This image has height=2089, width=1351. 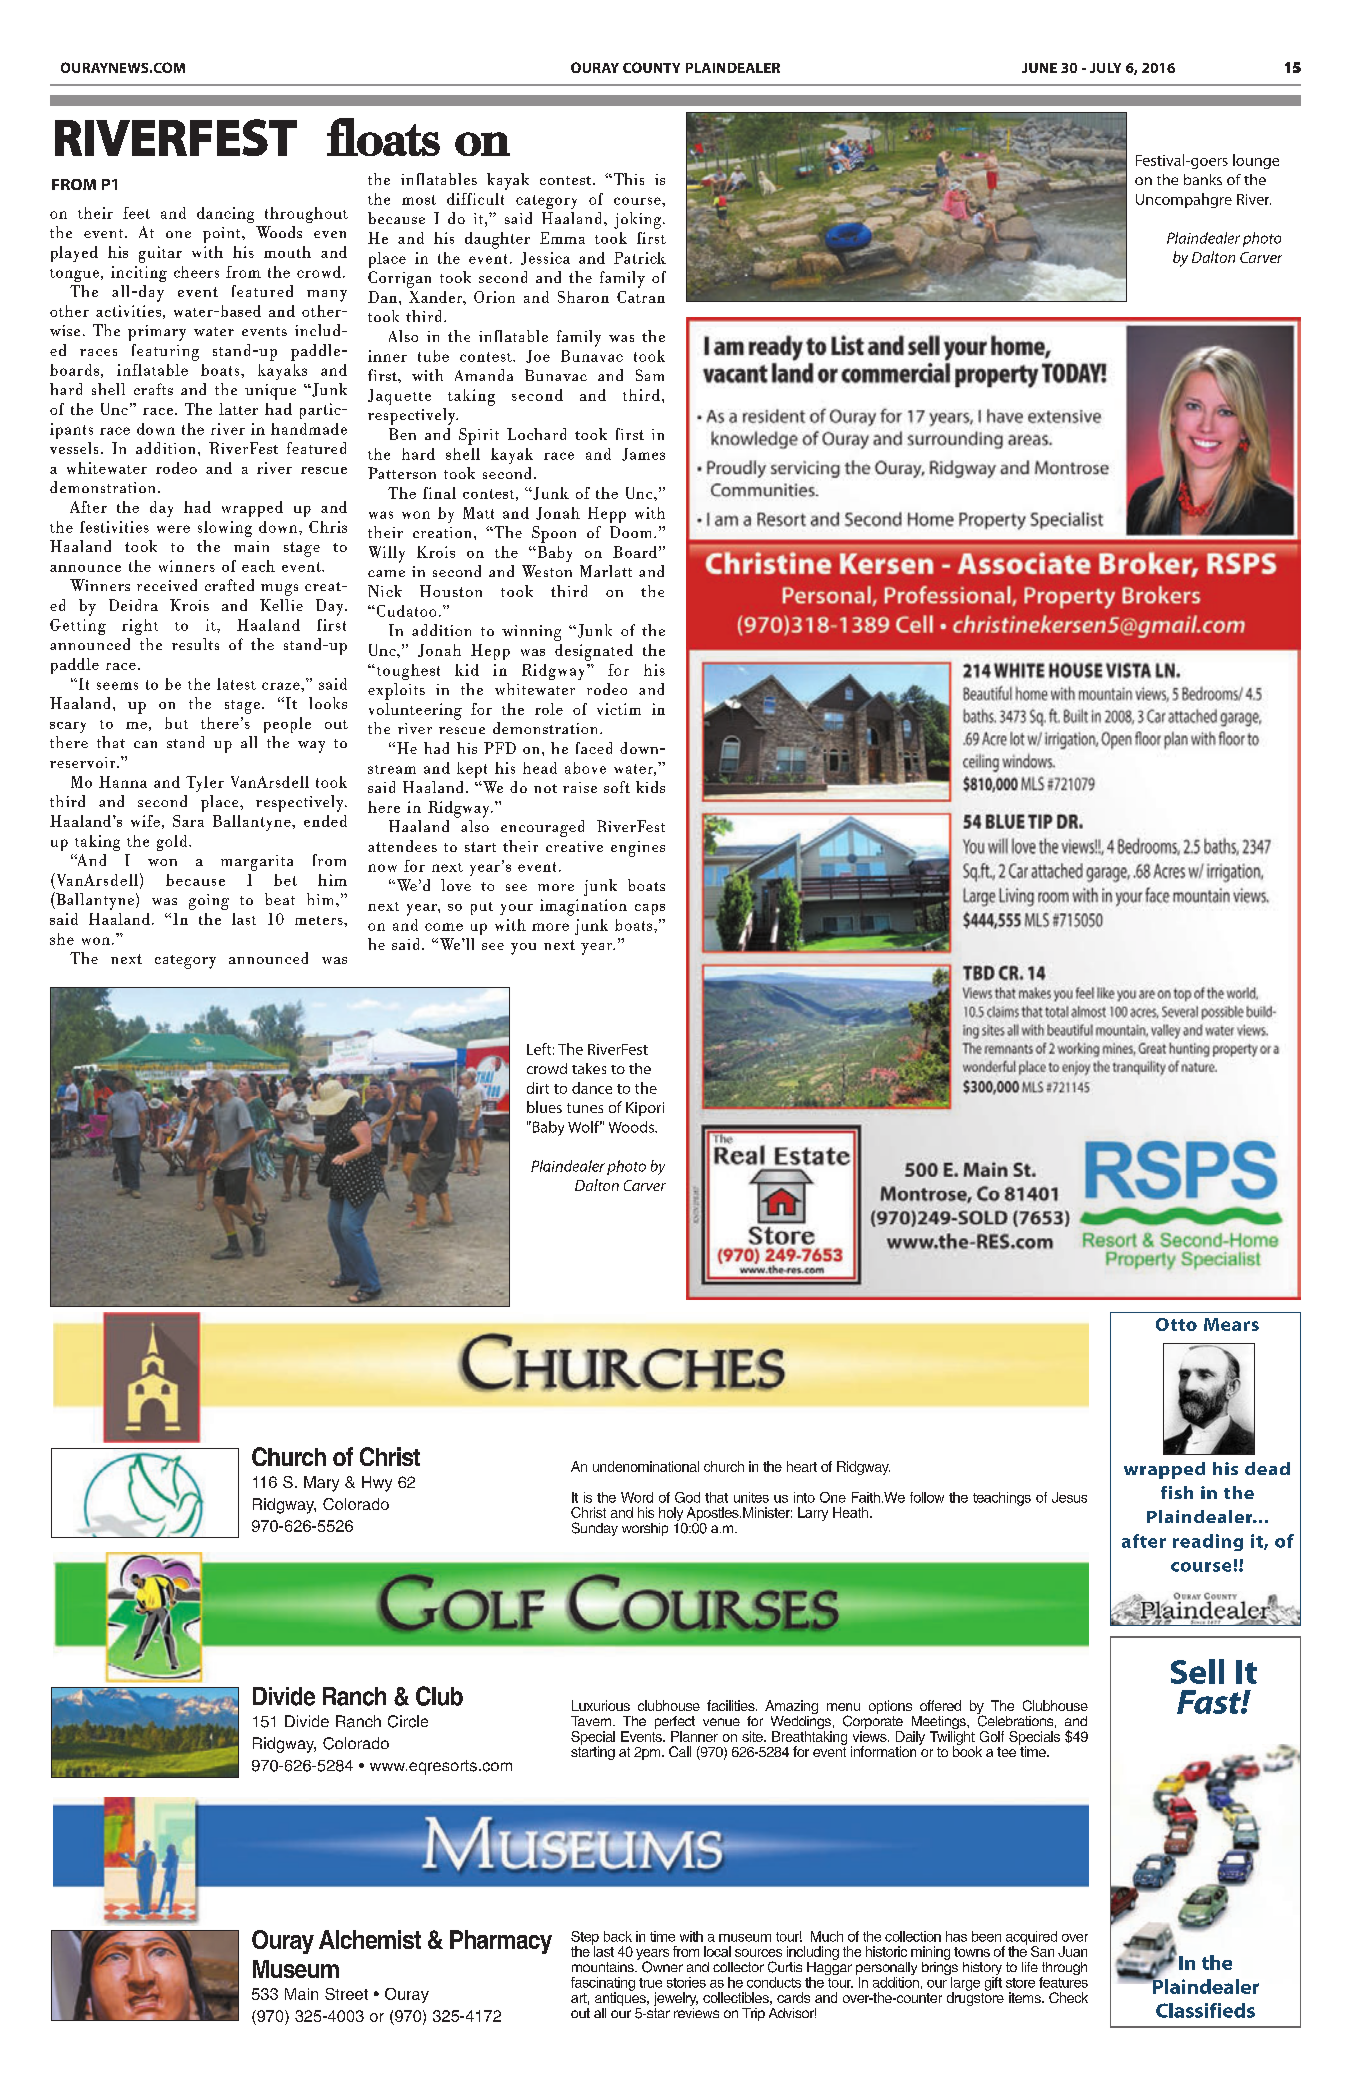 I want to click on victim, so click(x=619, y=709).
